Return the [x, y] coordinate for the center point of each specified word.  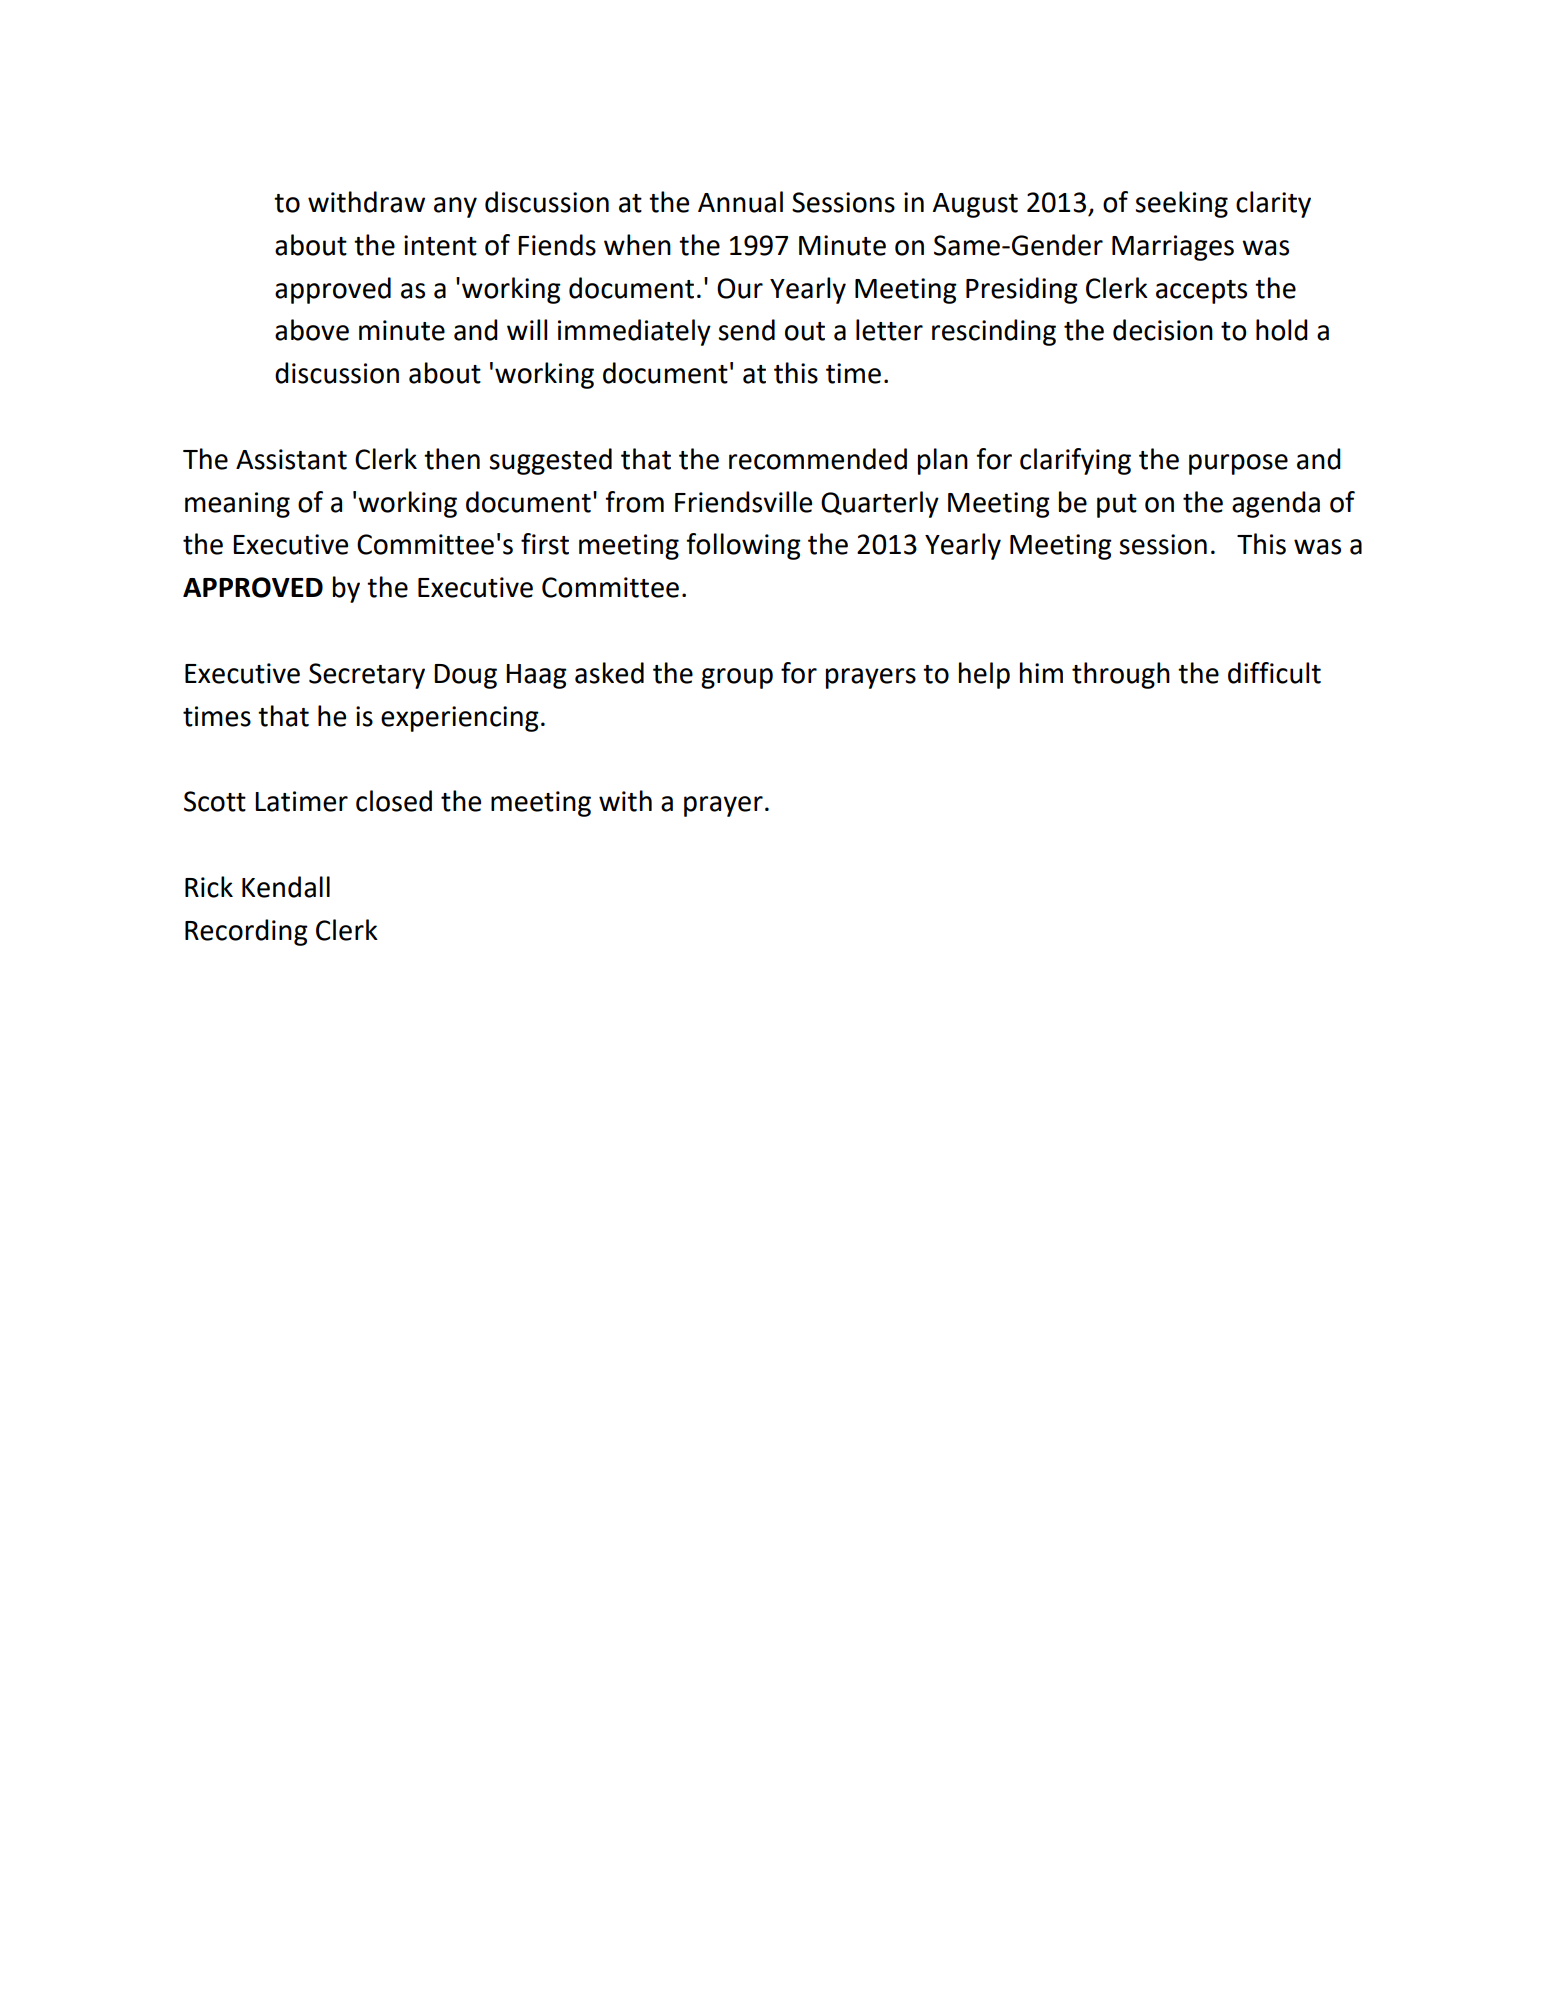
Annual [740, 202]
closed [394, 801]
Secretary [367, 676]
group [737, 678]
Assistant [291, 459]
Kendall [286, 887]
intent [440, 245]
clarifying [1075, 461]
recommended [818, 459]
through [1121, 675]
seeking [1181, 204]
